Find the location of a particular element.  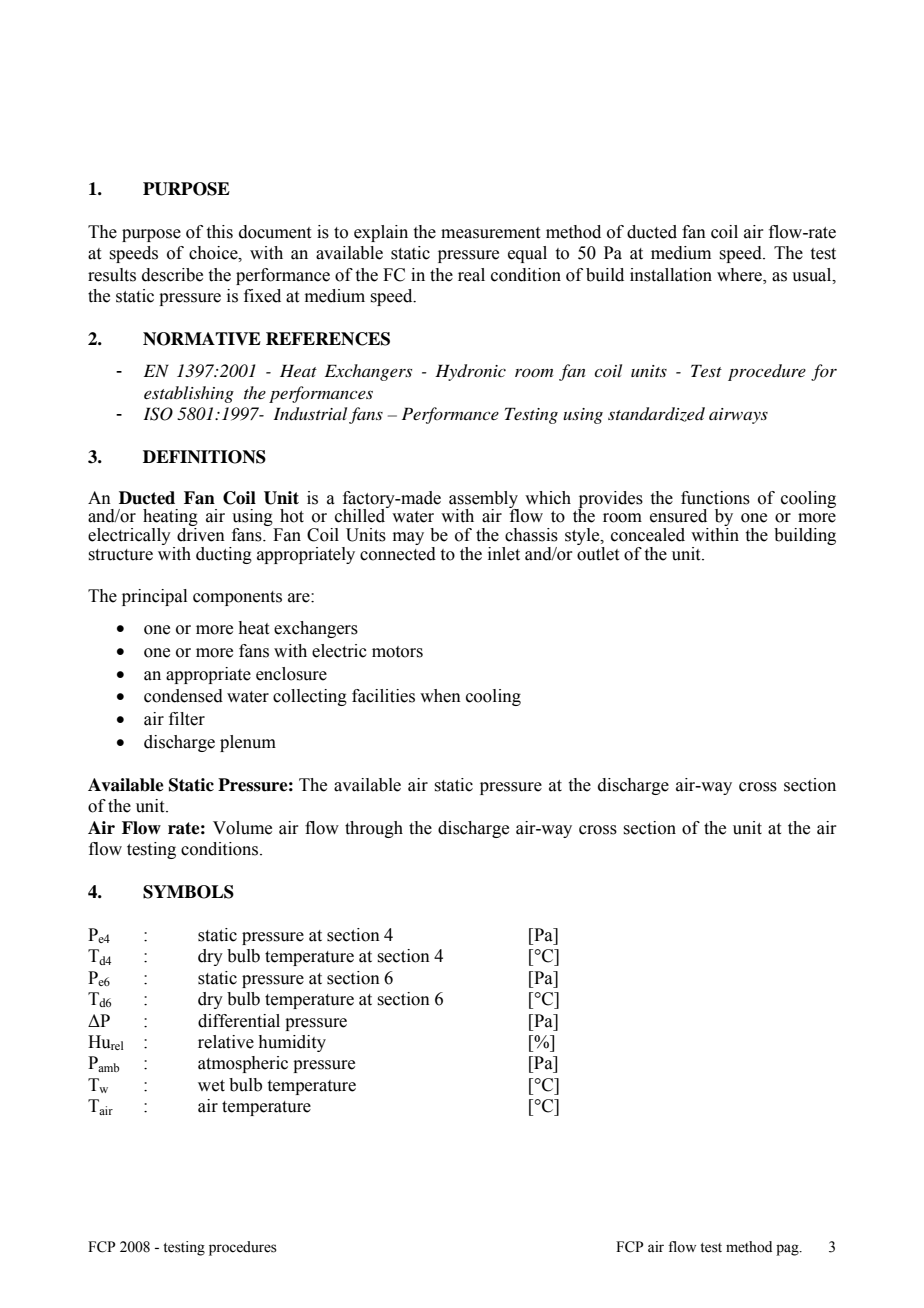

describe is located at coordinates (172, 275).
